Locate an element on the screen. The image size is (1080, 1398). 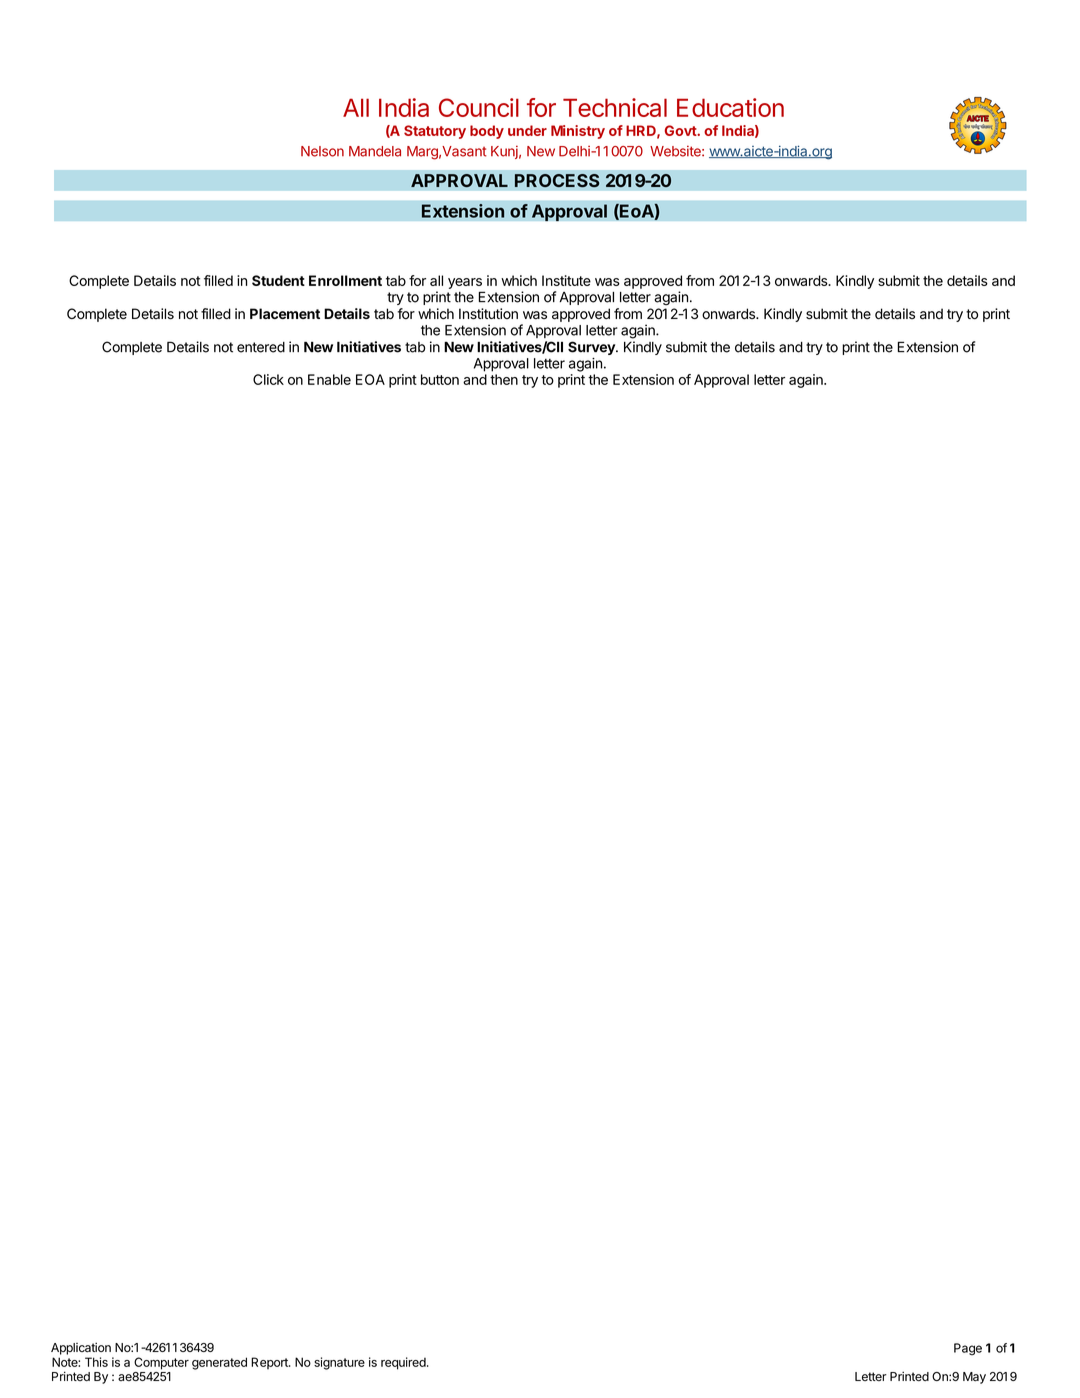
Survey is located at coordinates (592, 348).
